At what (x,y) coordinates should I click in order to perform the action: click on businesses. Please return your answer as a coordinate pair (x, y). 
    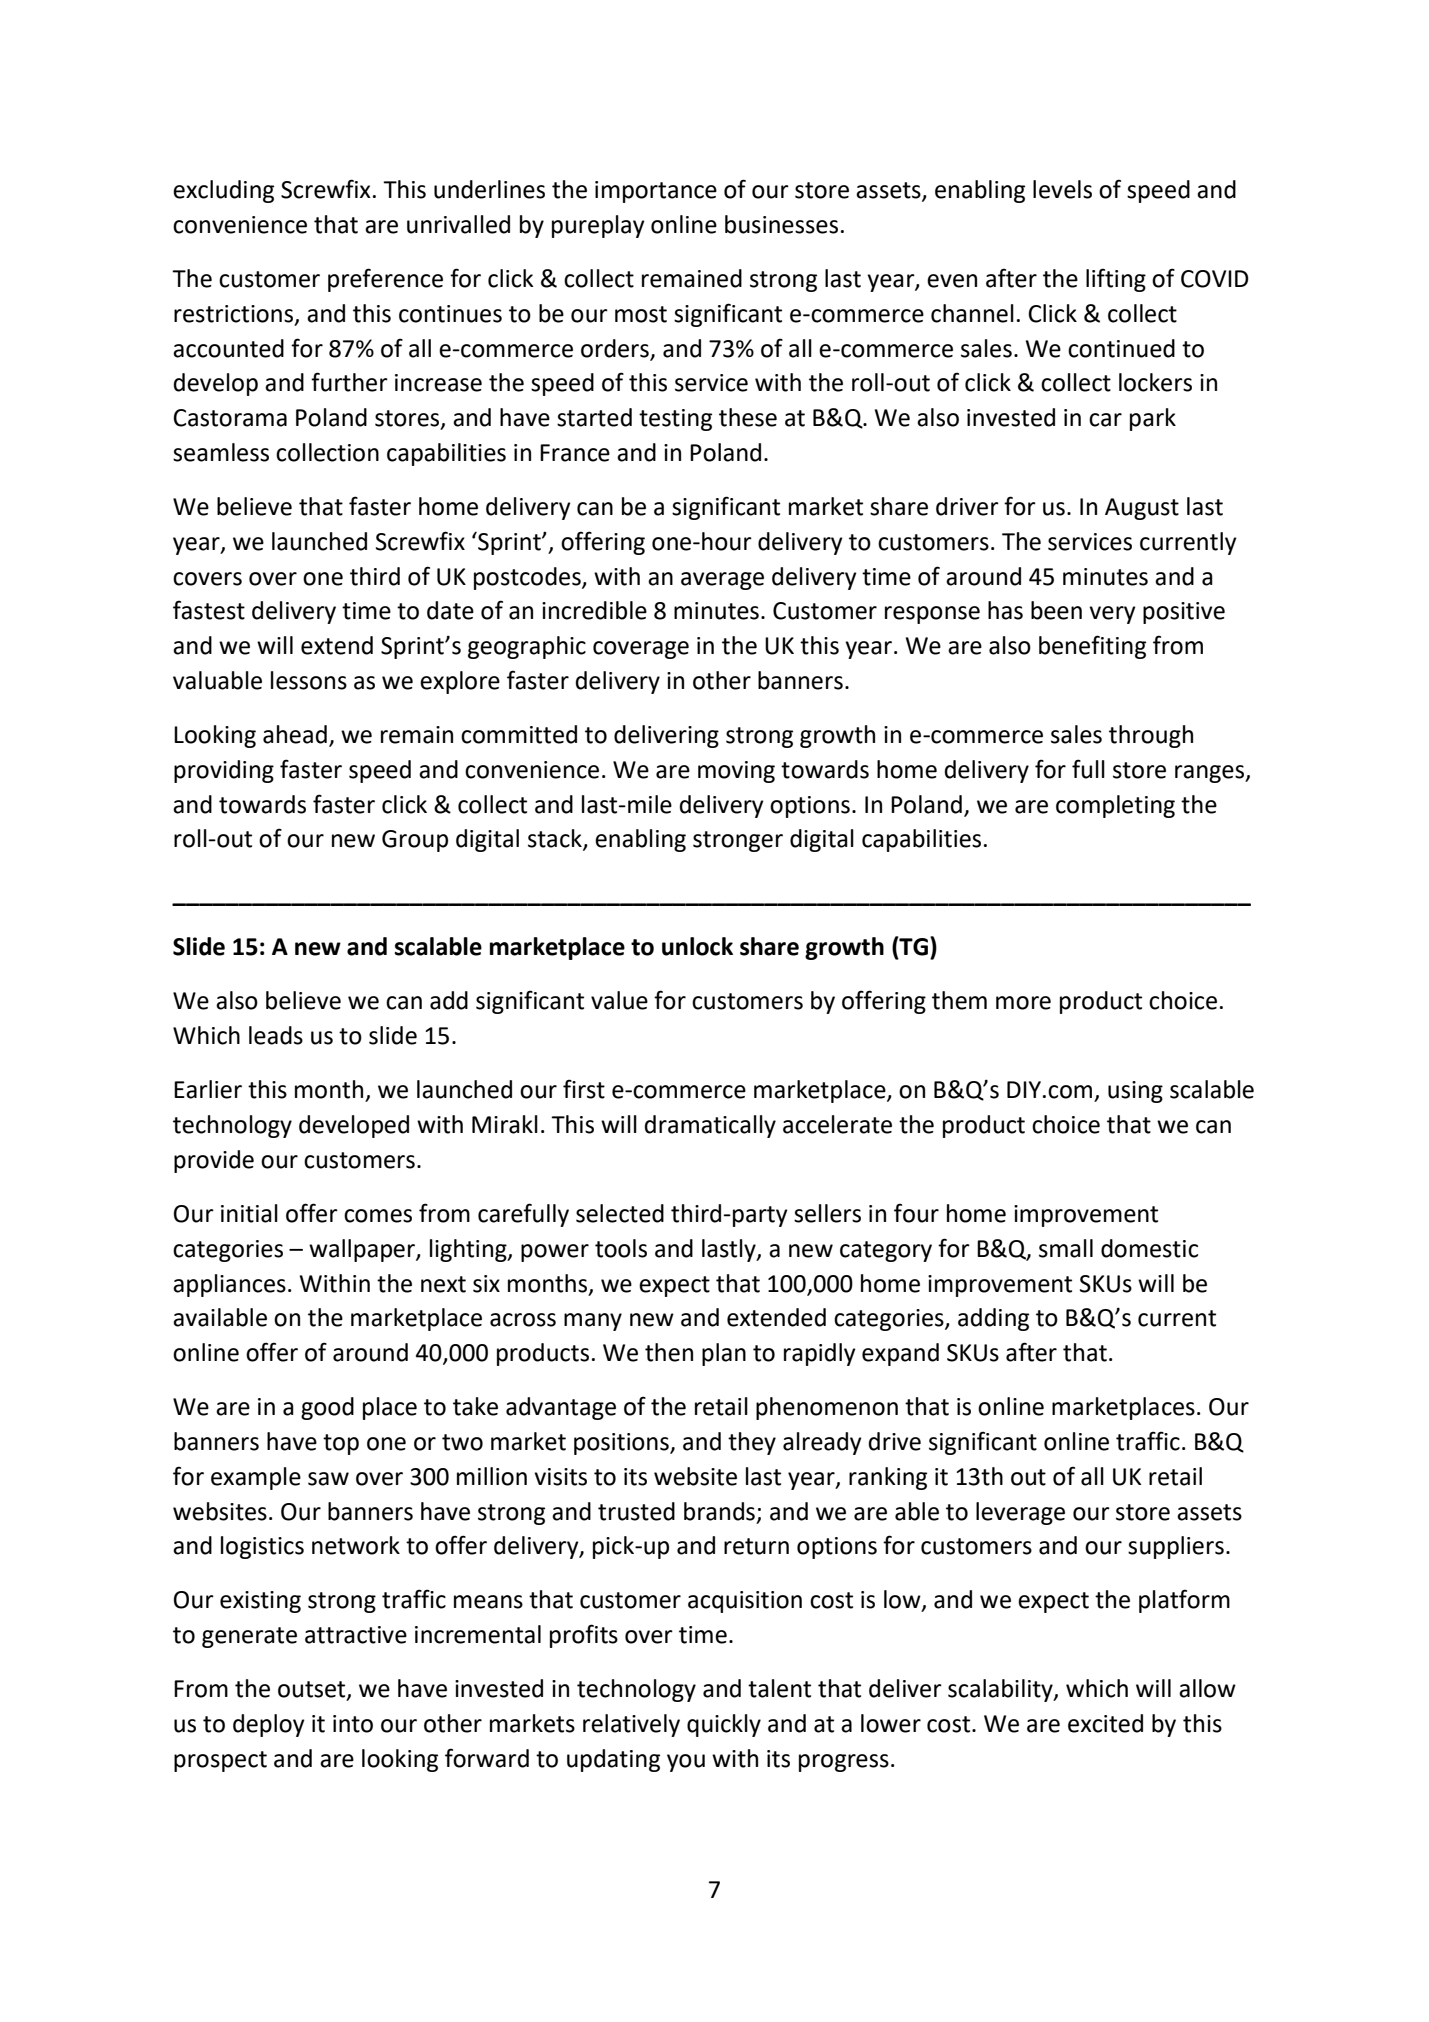
    Looking at the image, I should click on (781, 224).
